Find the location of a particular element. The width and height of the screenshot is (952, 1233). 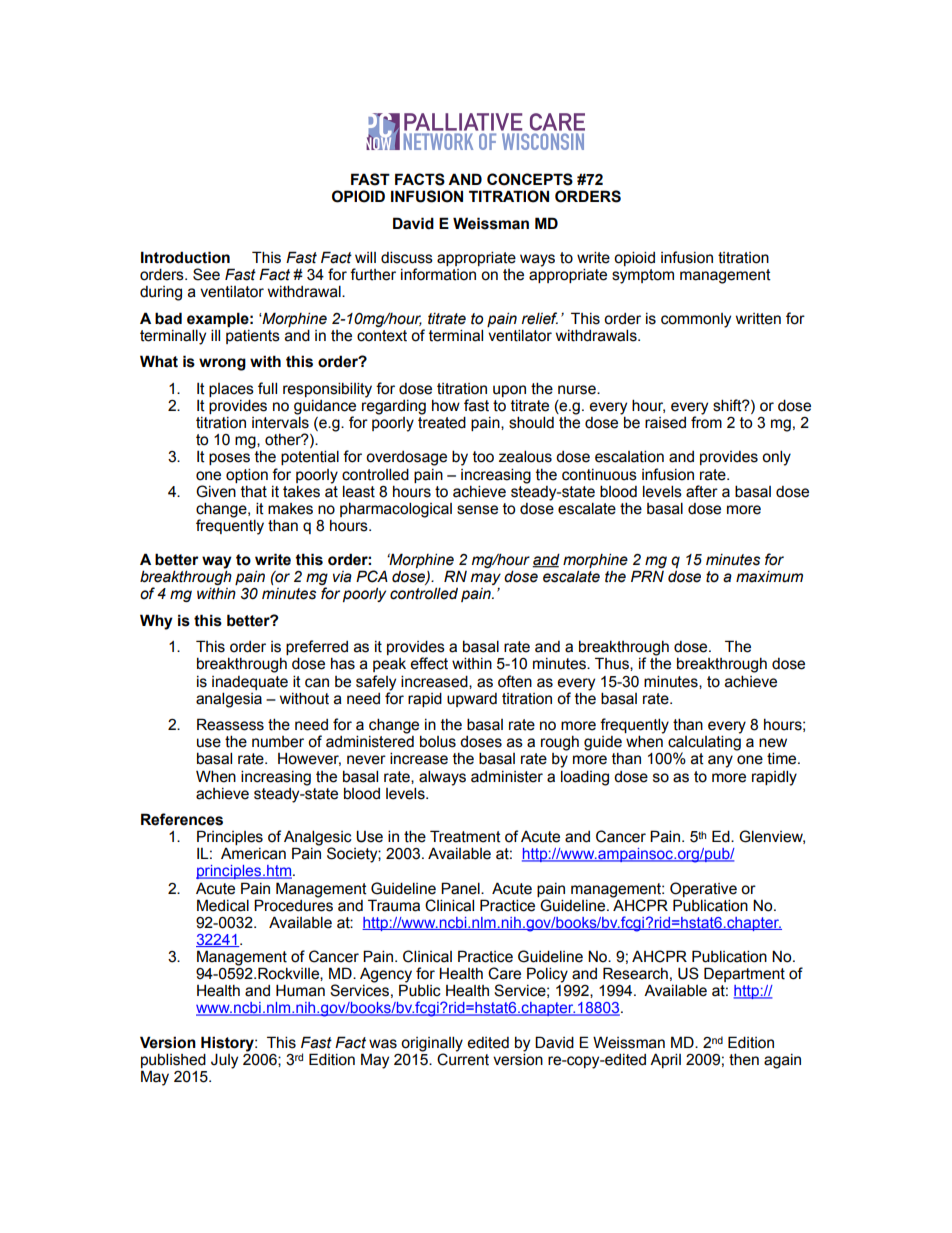

American is located at coordinates (253, 854).
